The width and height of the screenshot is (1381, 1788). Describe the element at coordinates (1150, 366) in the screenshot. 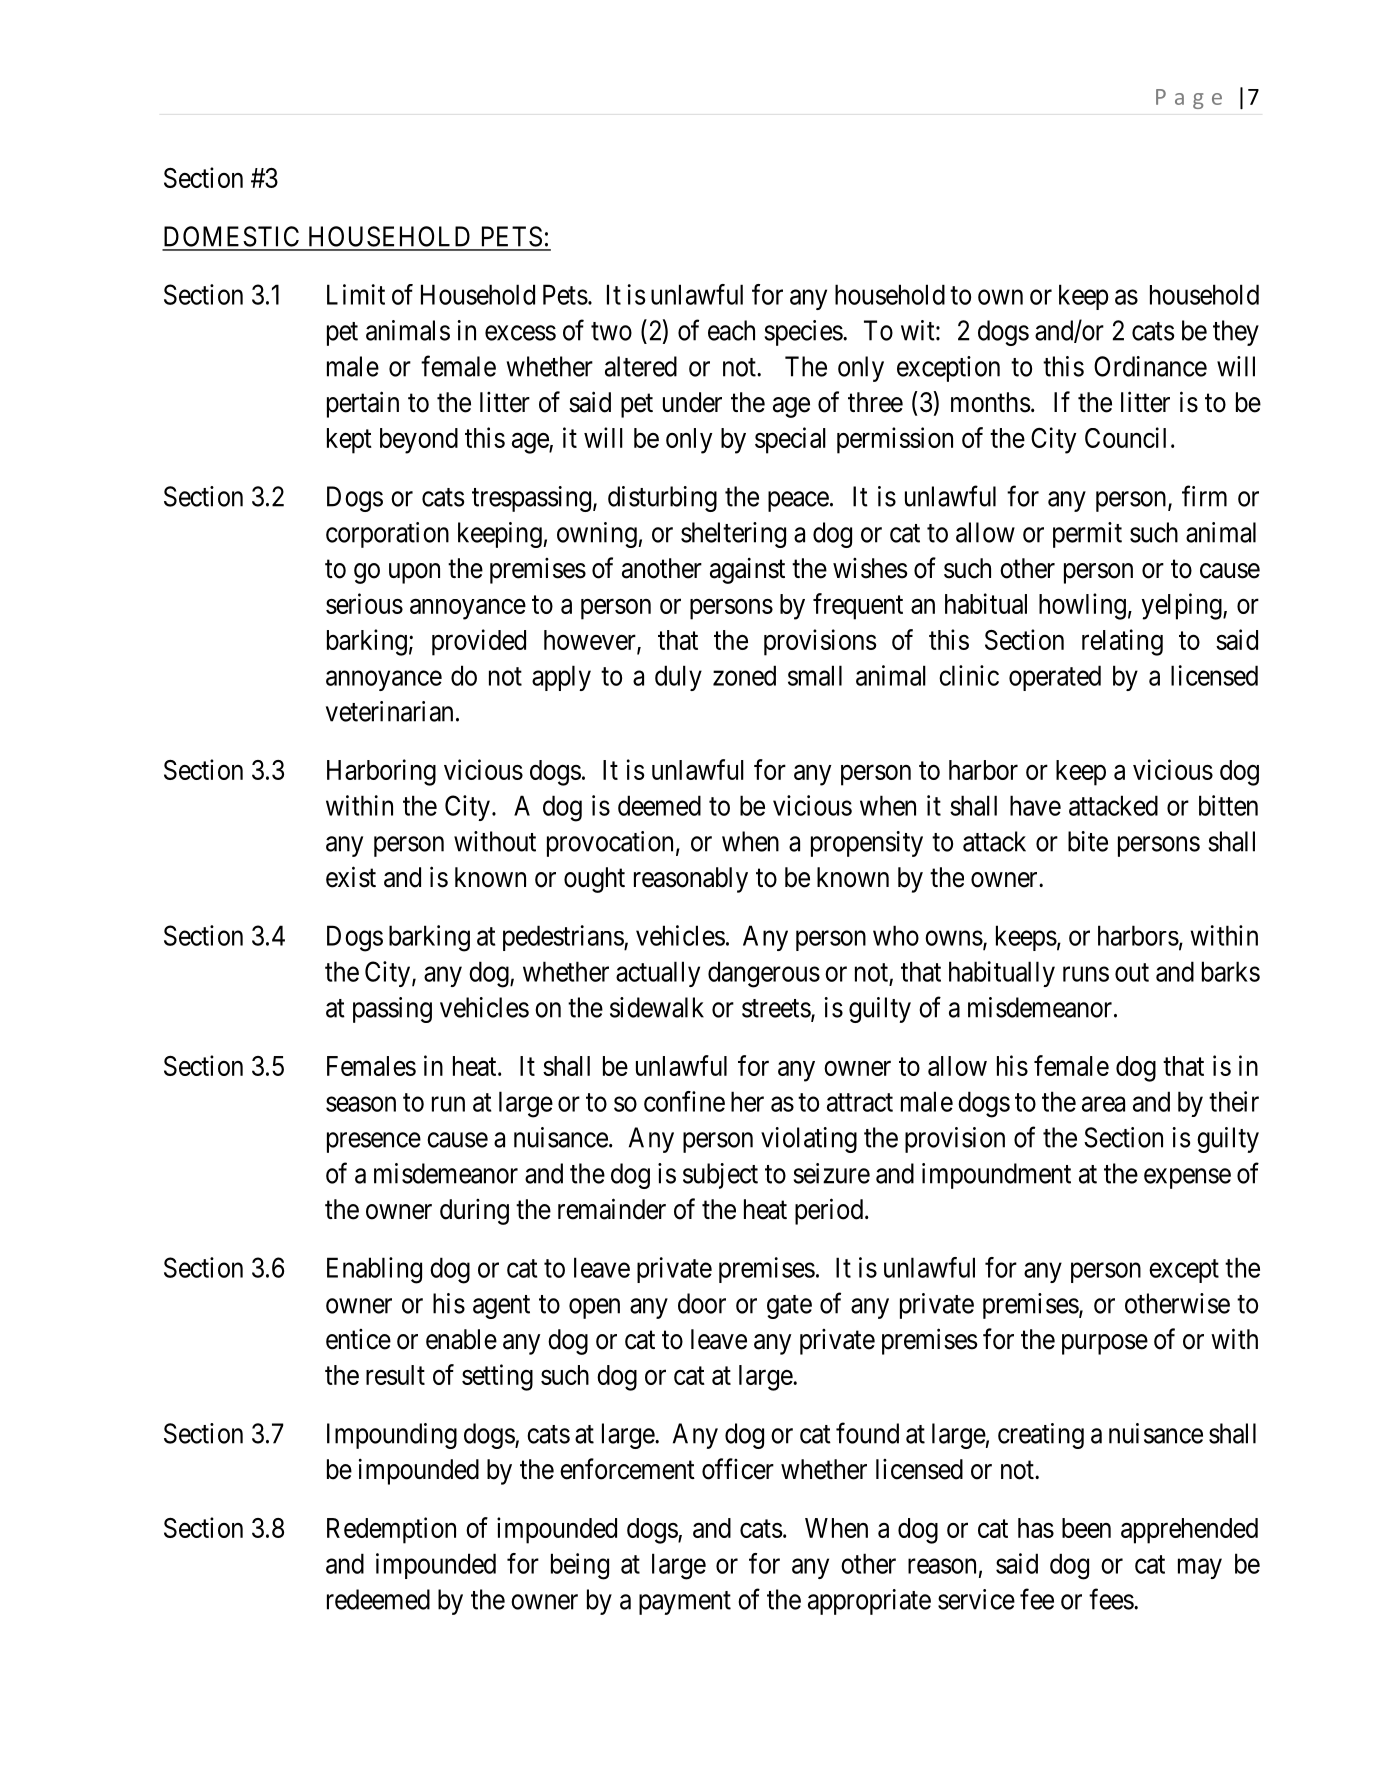

I see `Ordinance` at that location.
